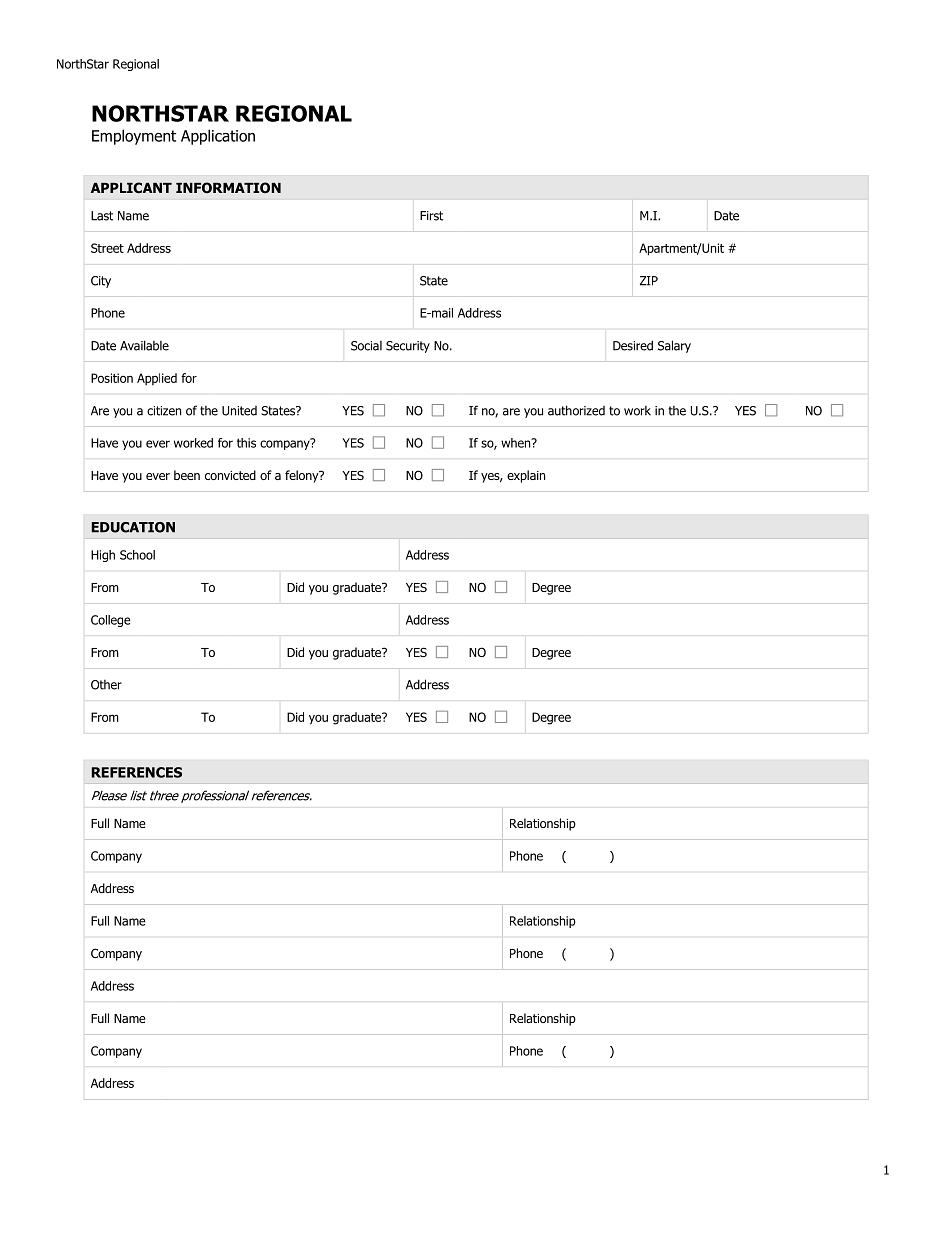 This screenshot has width=952, height=1233. Describe the element at coordinates (674, 346) in the screenshot. I see `Salary` at that location.
